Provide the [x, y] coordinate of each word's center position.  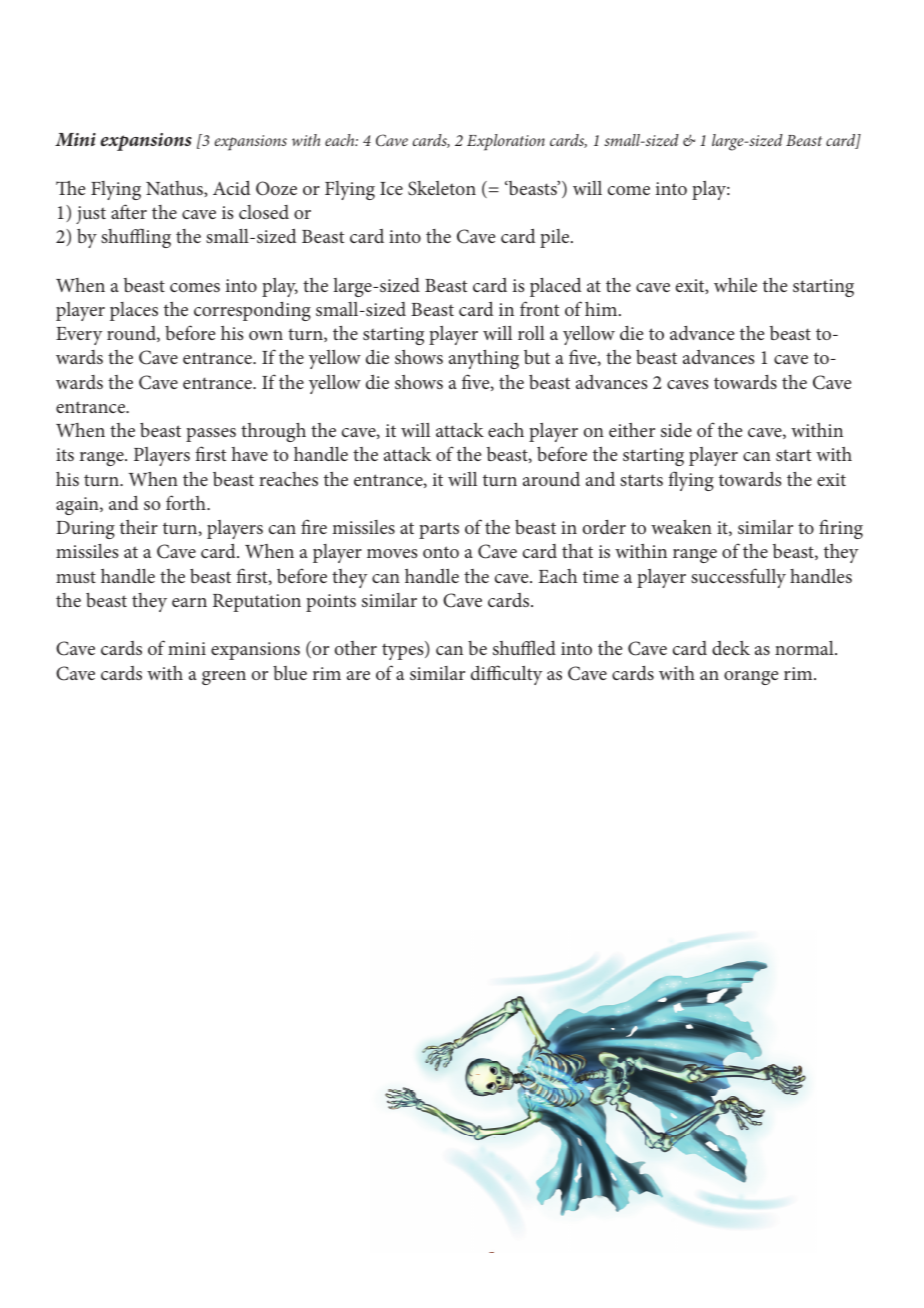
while [735, 285]
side [676, 430]
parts [439, 530]
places [134, 311]
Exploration [506, 142]
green [224, 678]
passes [211, 435]
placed [556, 287]
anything [484, 359]
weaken [681, 527]
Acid [232, 187]
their [139, 526]
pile [556, 238]
